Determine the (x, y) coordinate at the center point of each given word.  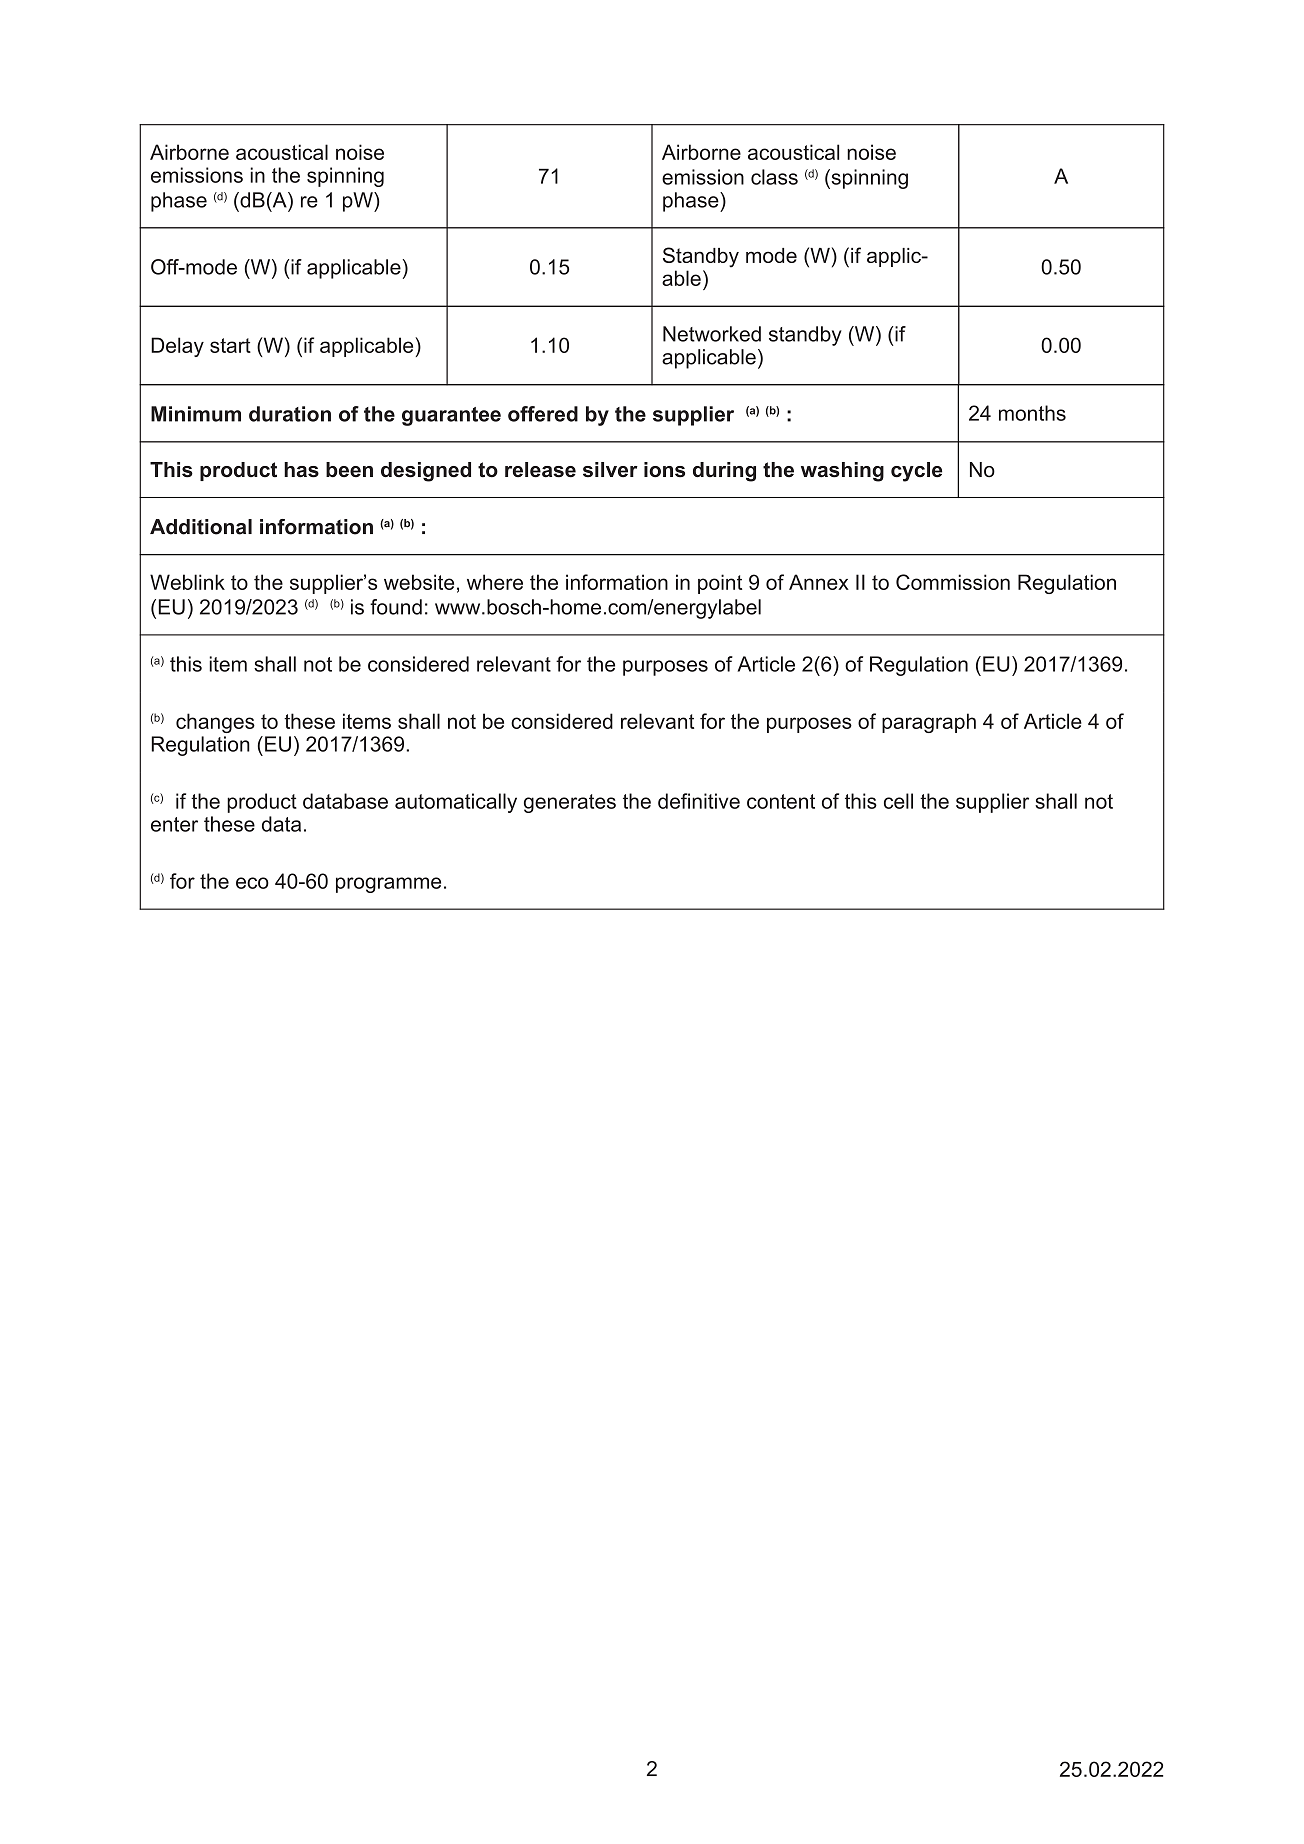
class (774, 177)
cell (898, 801)
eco (252, 883)
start (230, 345)
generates (570, 803)
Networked (712, 334)
